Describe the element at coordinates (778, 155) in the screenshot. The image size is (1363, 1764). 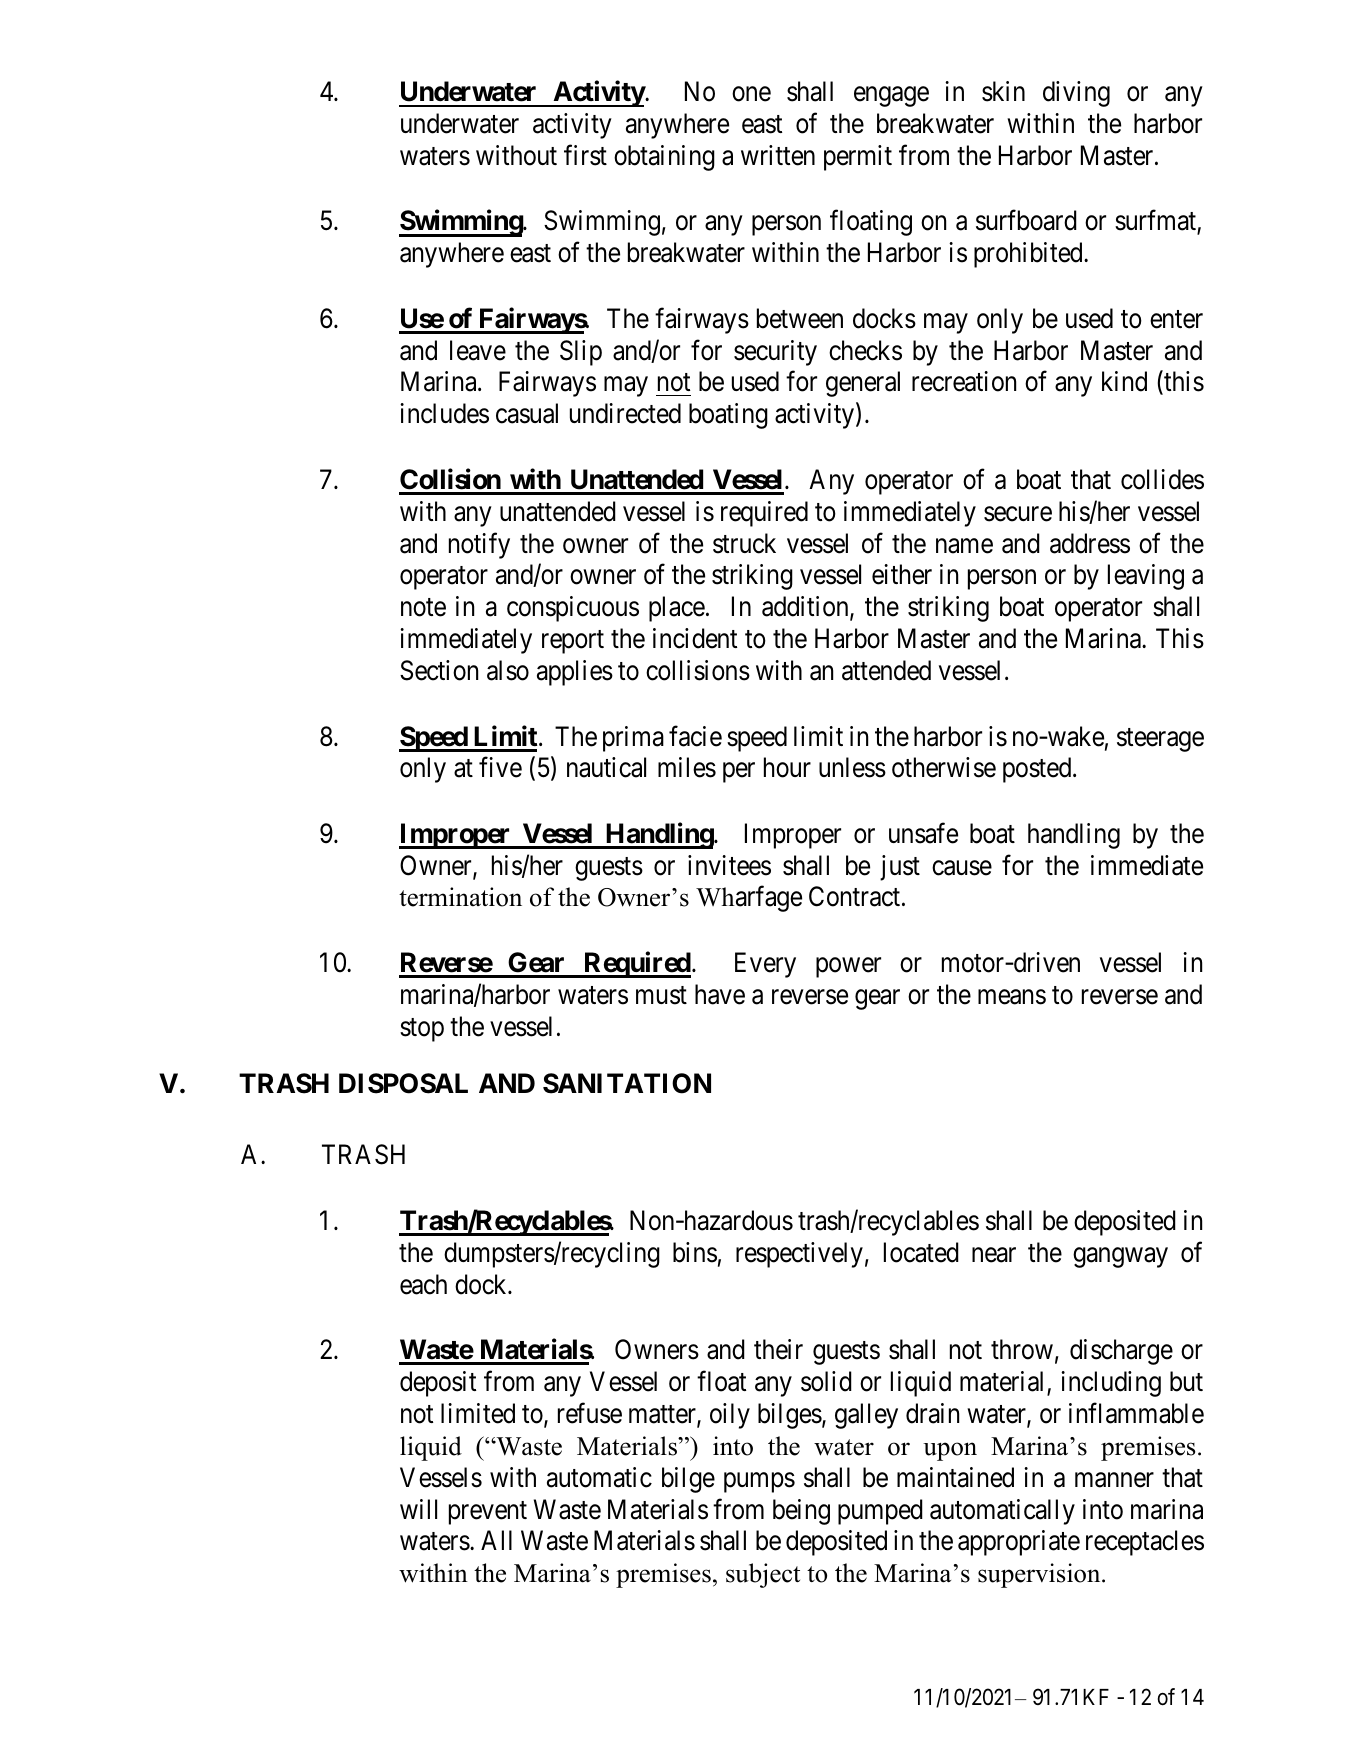
I see `written` at that location.
